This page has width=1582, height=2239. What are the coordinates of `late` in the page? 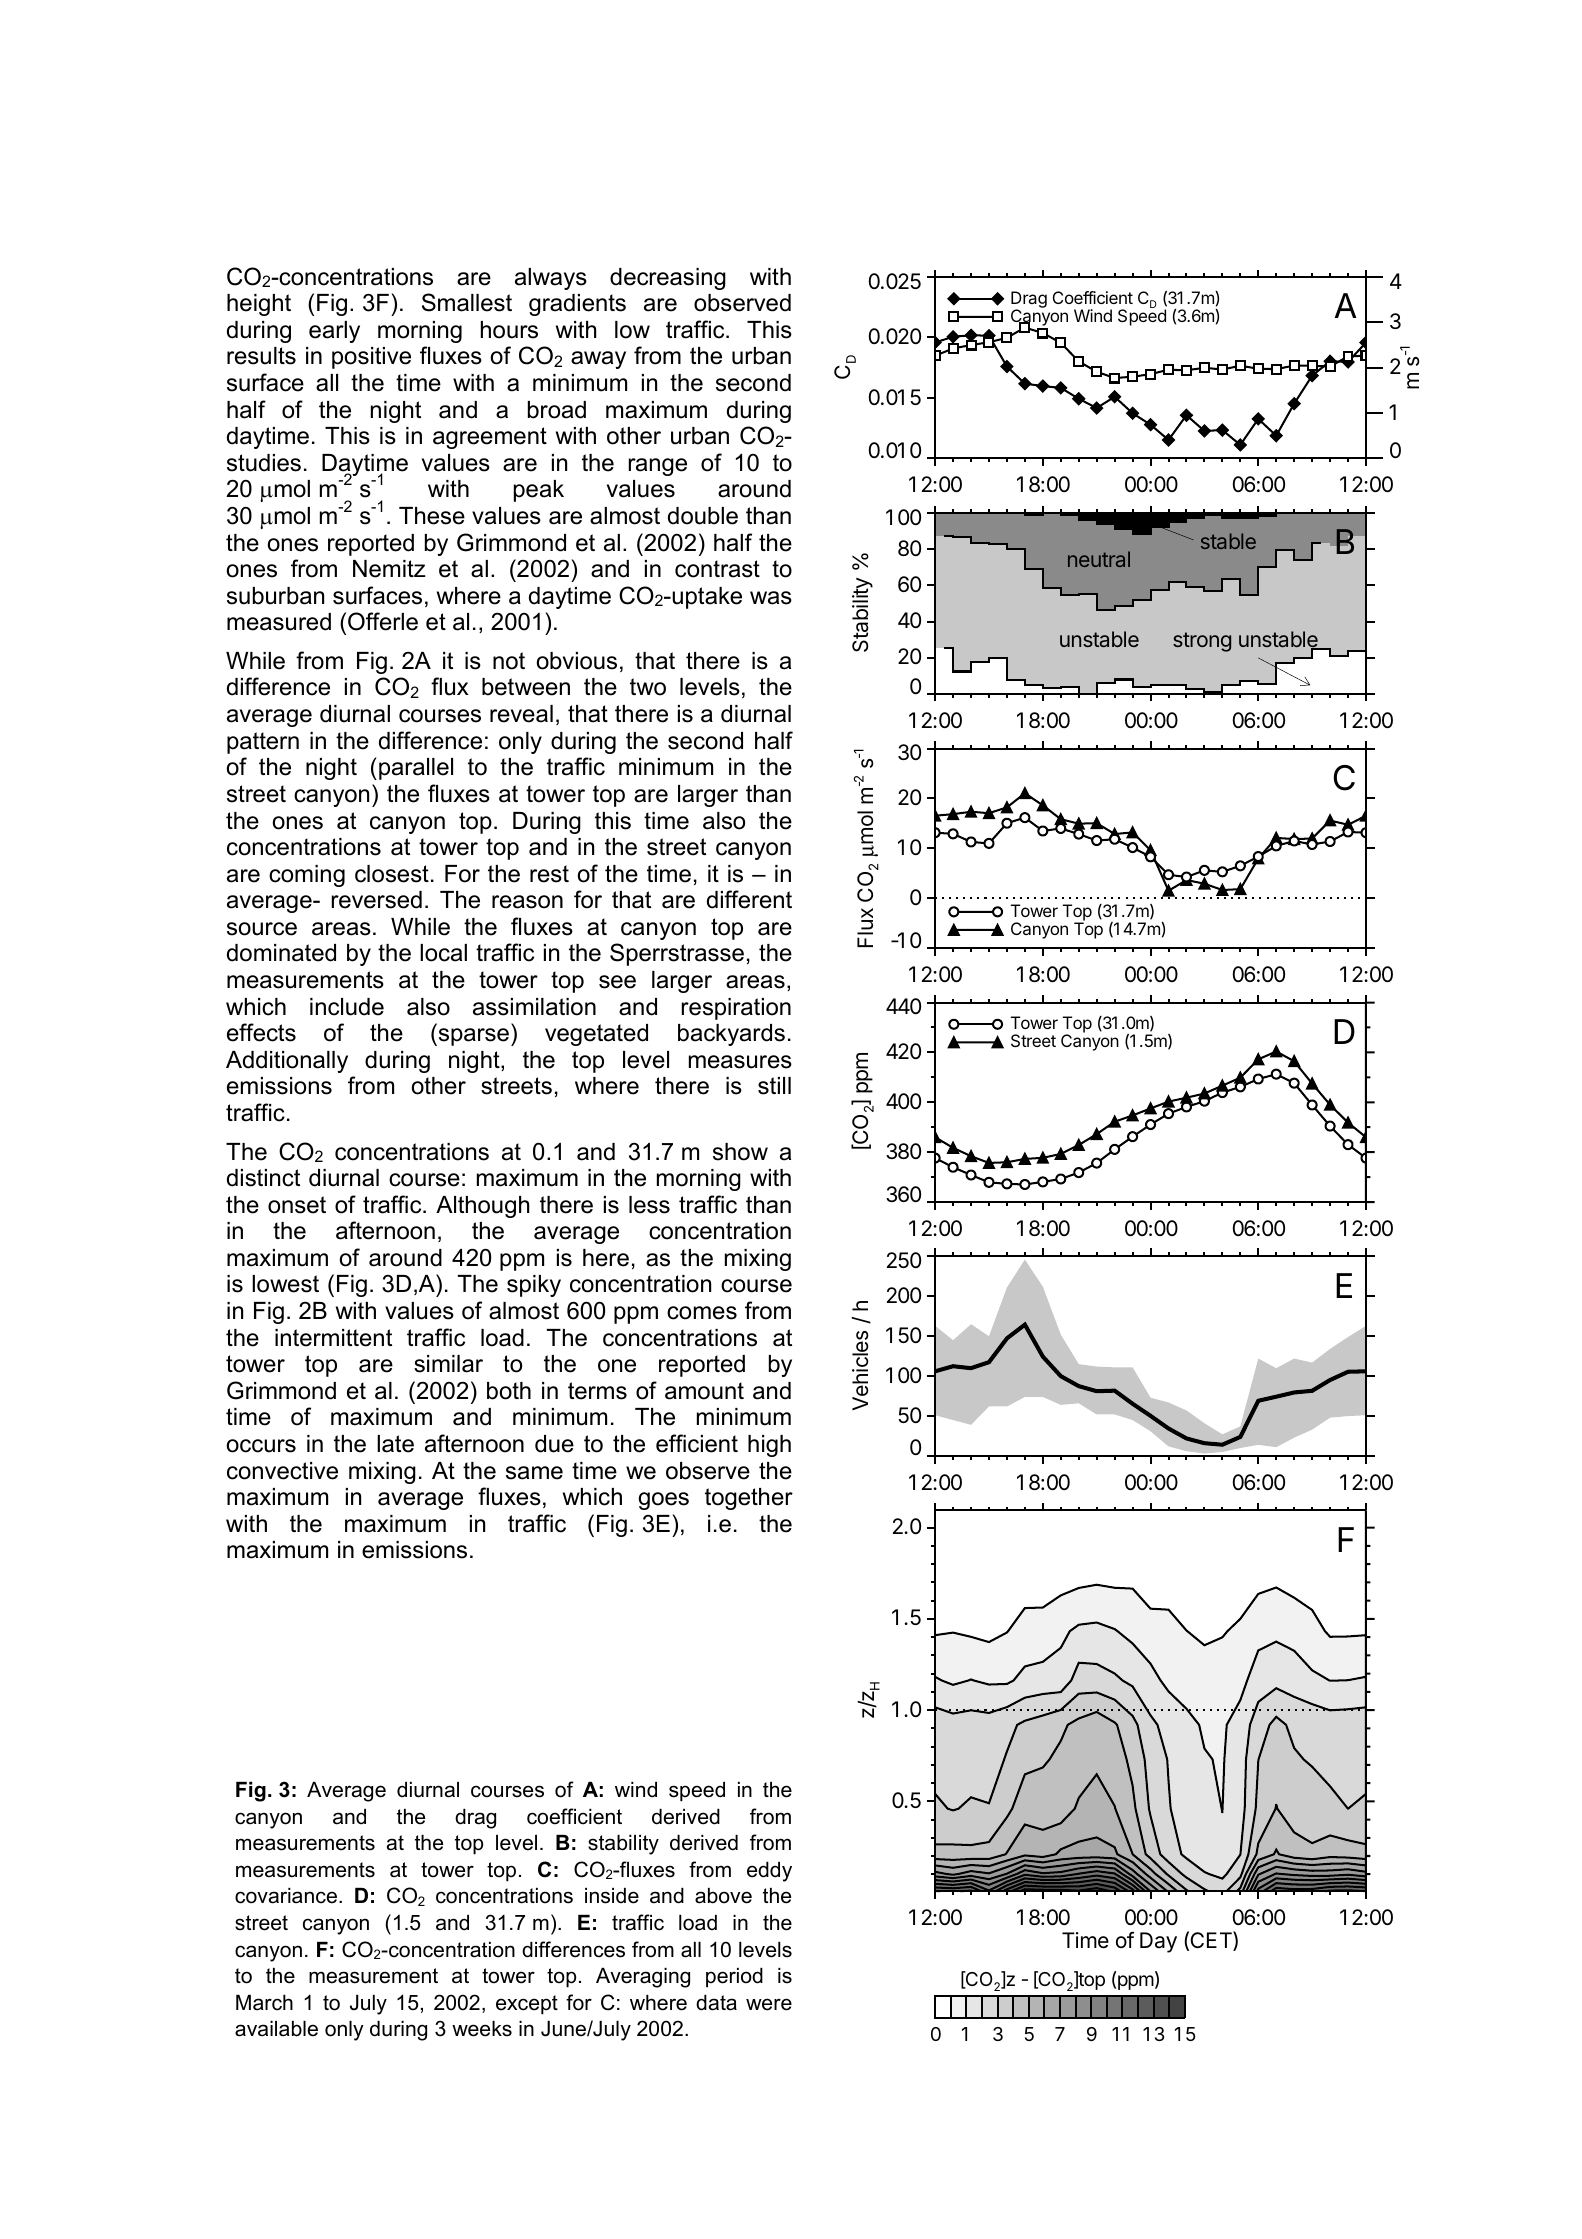 It's located at (395, 1444).
